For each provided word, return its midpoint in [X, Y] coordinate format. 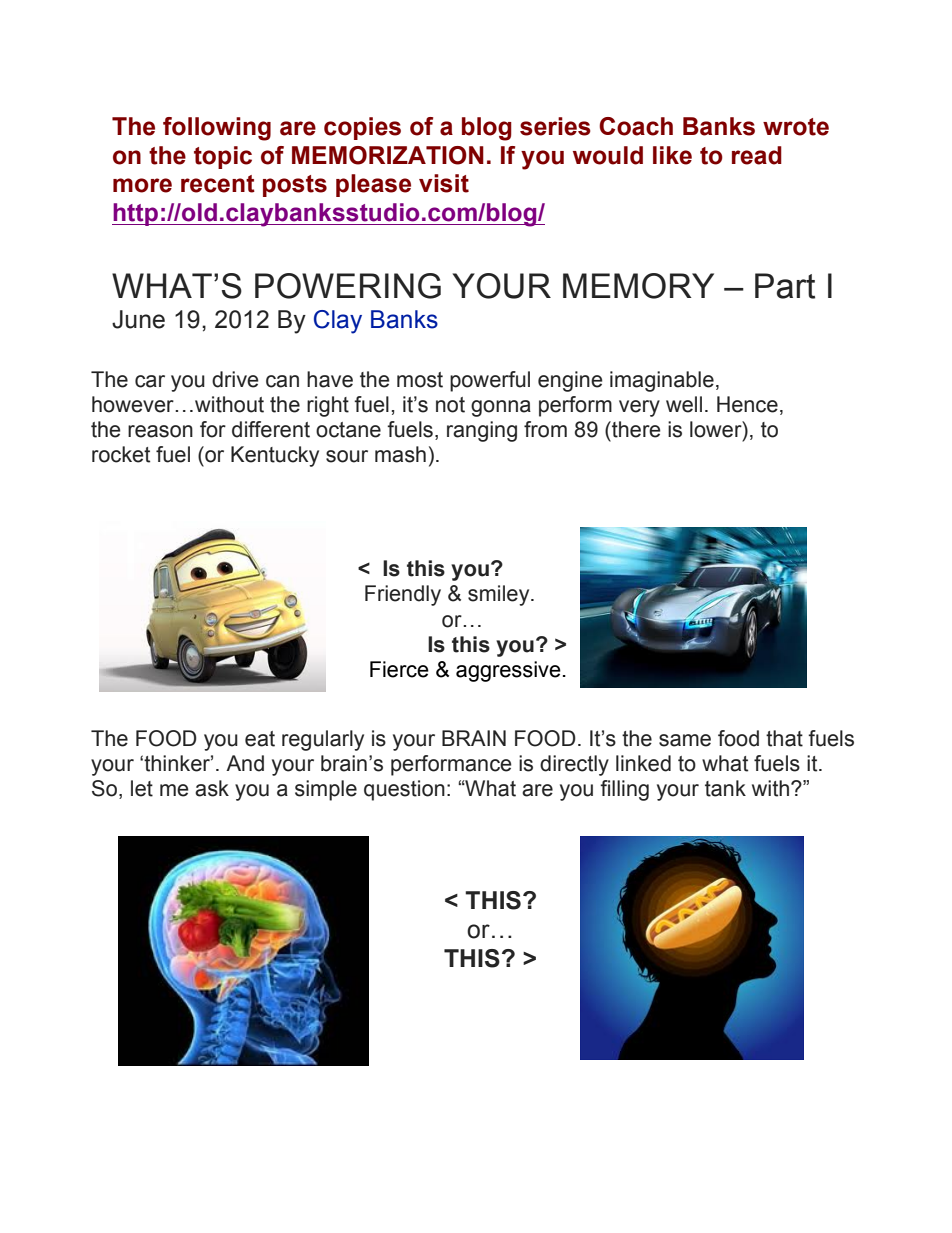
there [635, 429]
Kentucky [275, 456]
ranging [482, 431]
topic [223, 157]
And [245, 763]
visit [444, 183]
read [757, 155]
